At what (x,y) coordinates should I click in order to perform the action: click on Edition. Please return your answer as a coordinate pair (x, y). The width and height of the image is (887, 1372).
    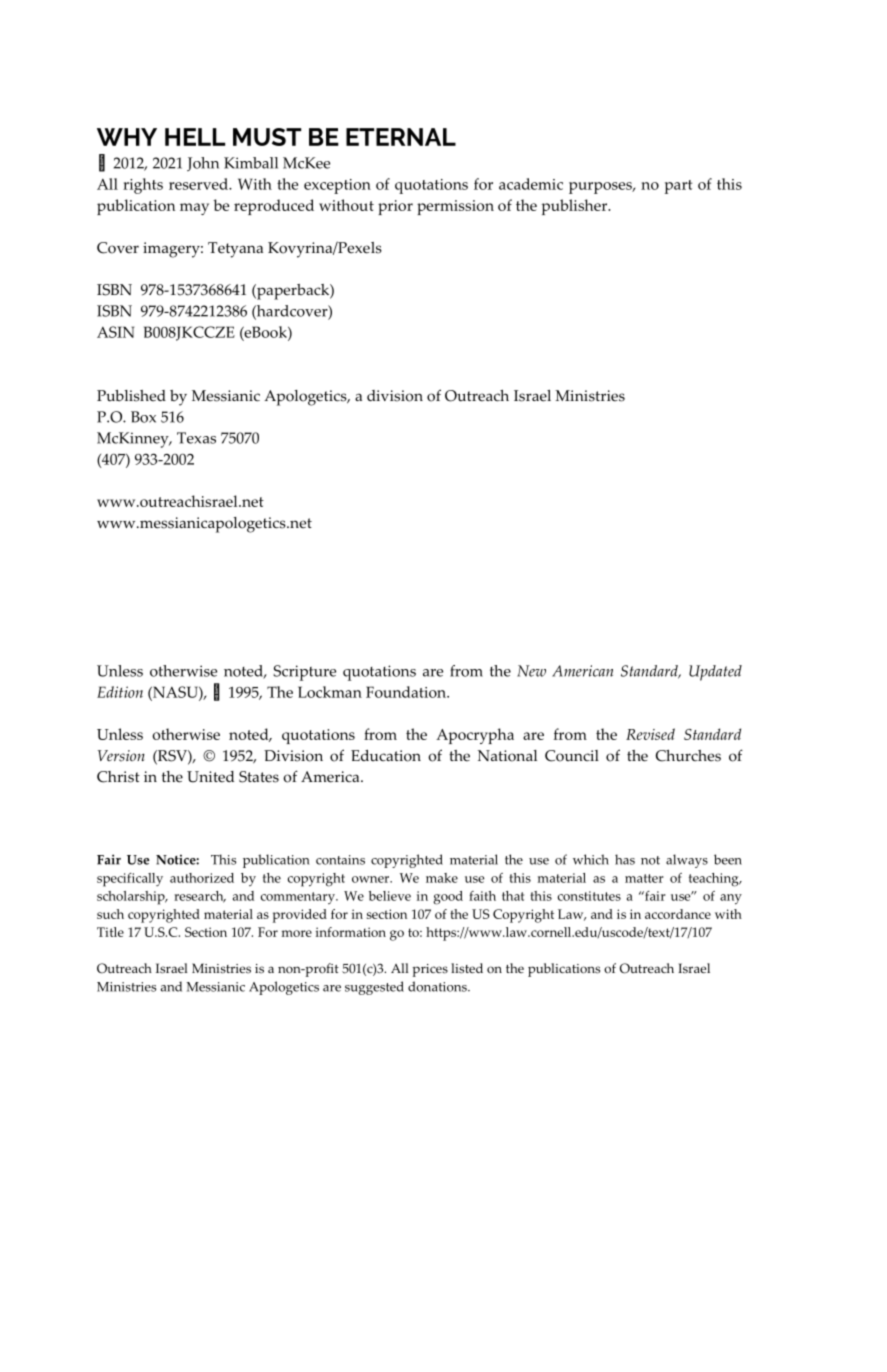
    Looking at the image, I should click on (120, 692).
